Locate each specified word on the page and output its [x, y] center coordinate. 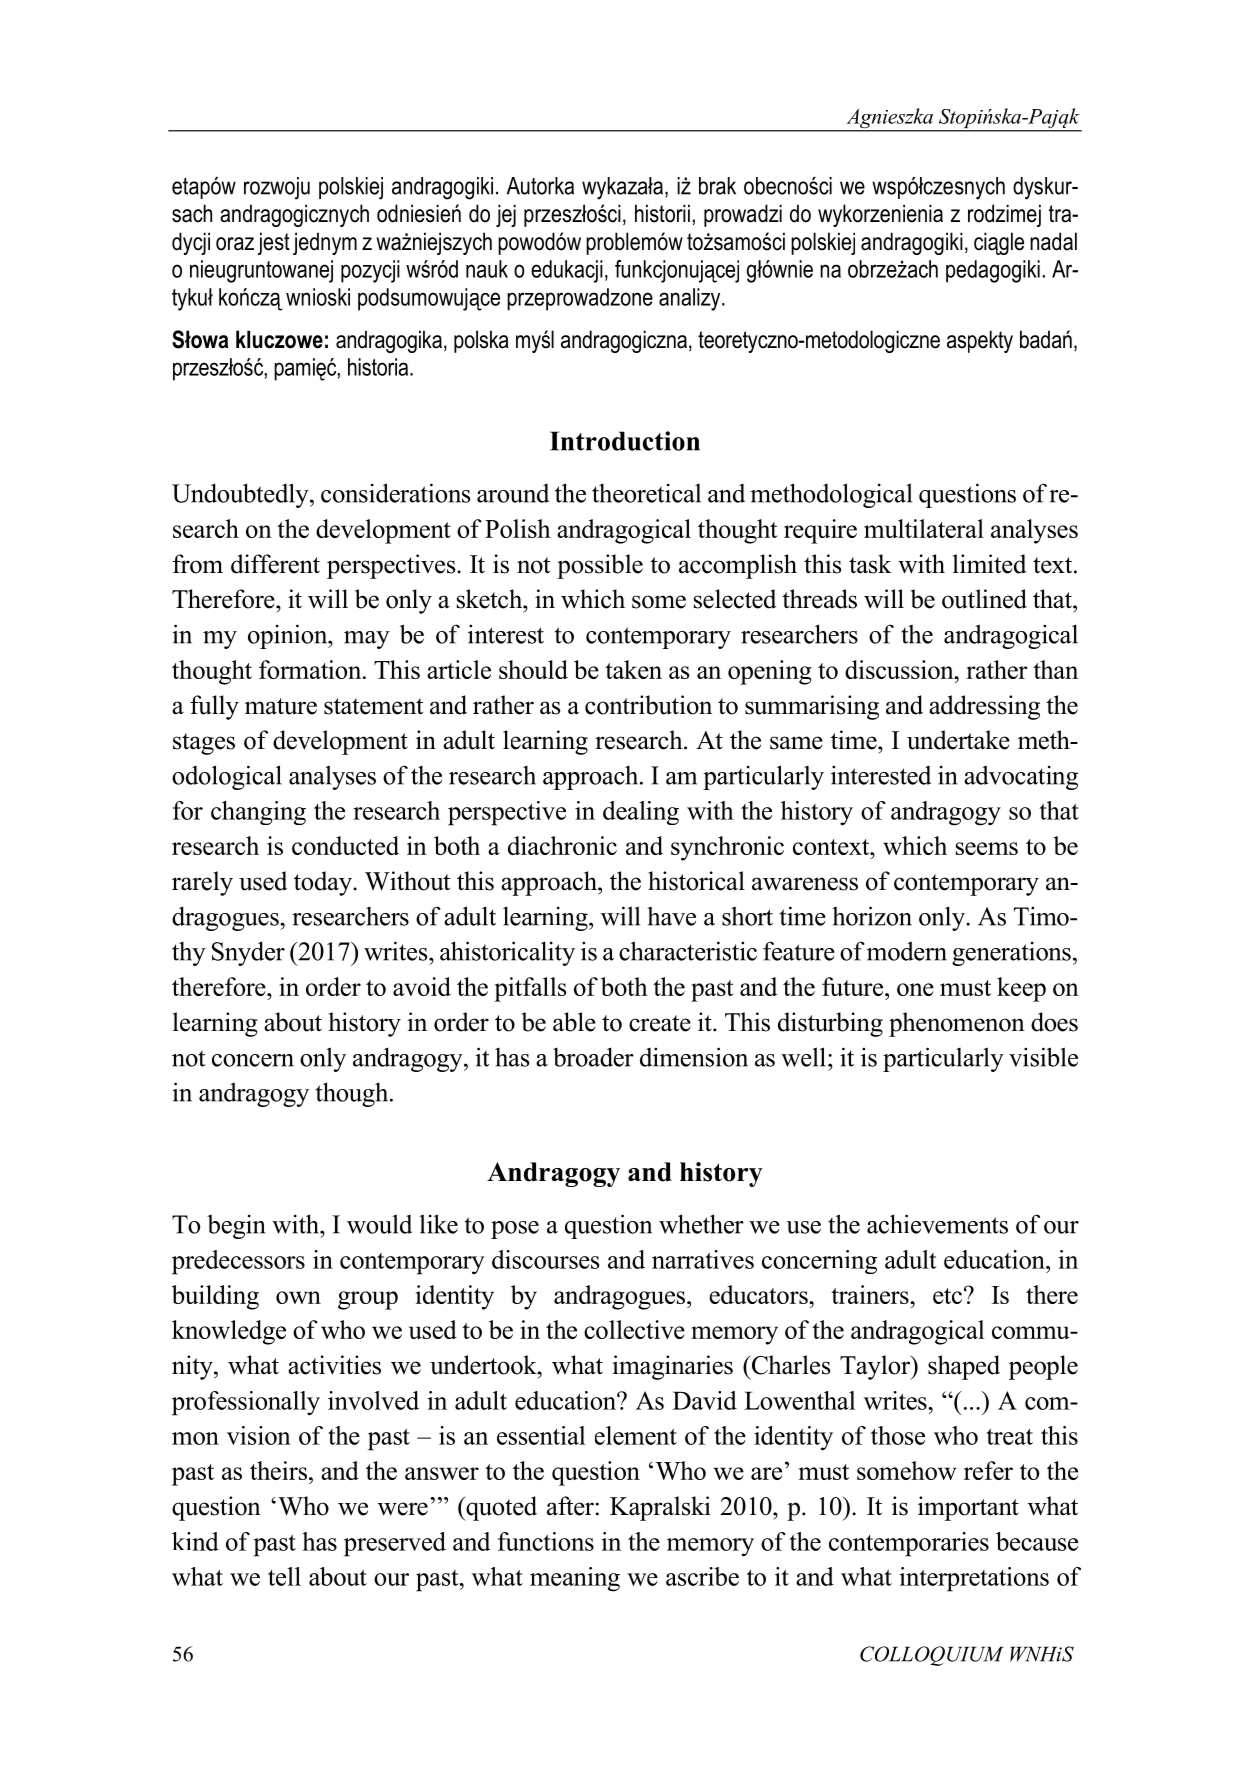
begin [236, 1226]
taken [633, 669]
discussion [900, 669]
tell [284, 1576]
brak [717, 186]
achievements [937, 1224]
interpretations [974, 1579]
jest [274, 243]
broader [593, 1057]
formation [311, 669]
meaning [575, 1579]
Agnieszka [889, 119]
